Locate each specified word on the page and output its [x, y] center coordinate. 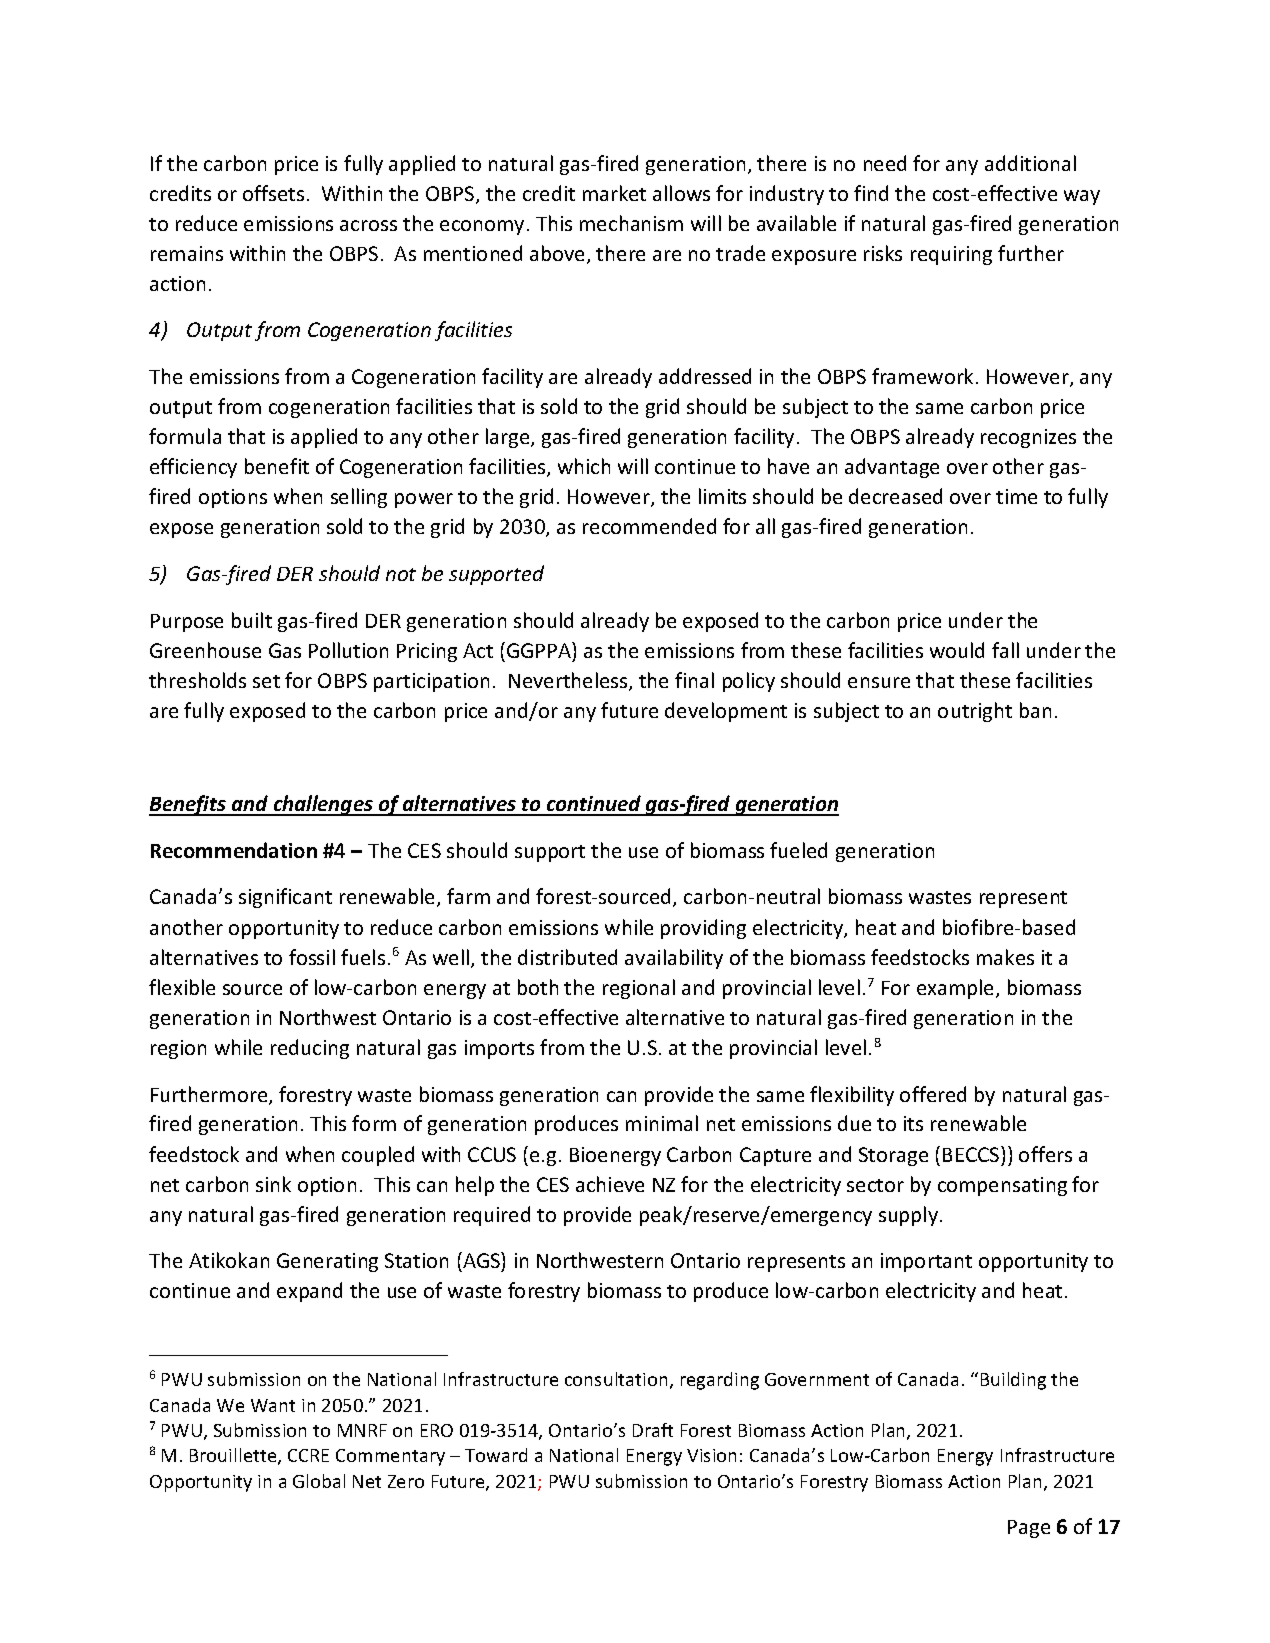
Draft [653, 1430]
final [694, 680]
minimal [662, 1123]
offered [933, 1094]
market [614, 193]
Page [1029, 1529]
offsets [273, 193]
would [957, 650]
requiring [951, 255]
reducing [310, 1049]
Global [319, 1481]
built [252, 620]
